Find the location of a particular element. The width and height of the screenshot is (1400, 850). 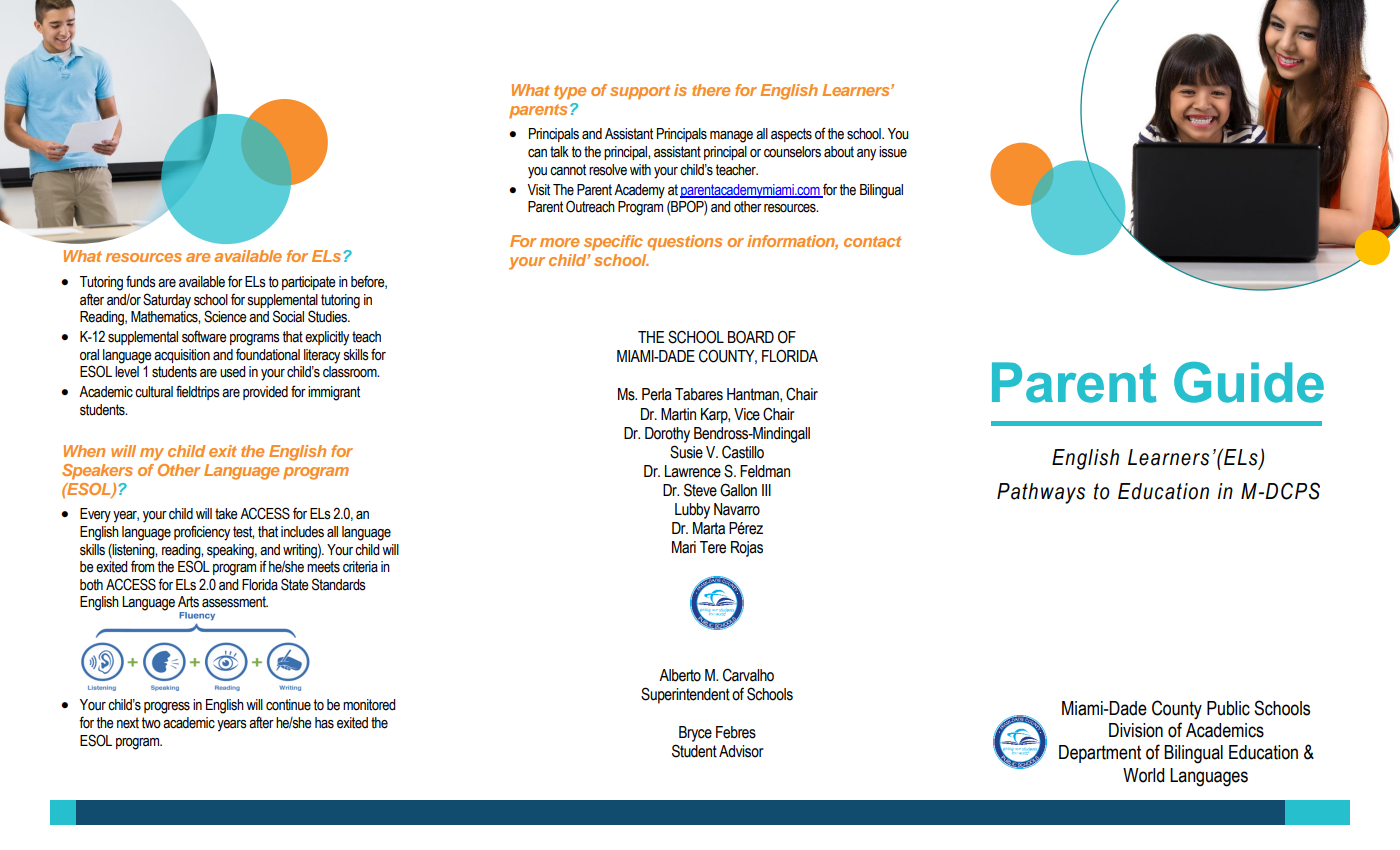

BOARD is located at coordinates (751, 337).
